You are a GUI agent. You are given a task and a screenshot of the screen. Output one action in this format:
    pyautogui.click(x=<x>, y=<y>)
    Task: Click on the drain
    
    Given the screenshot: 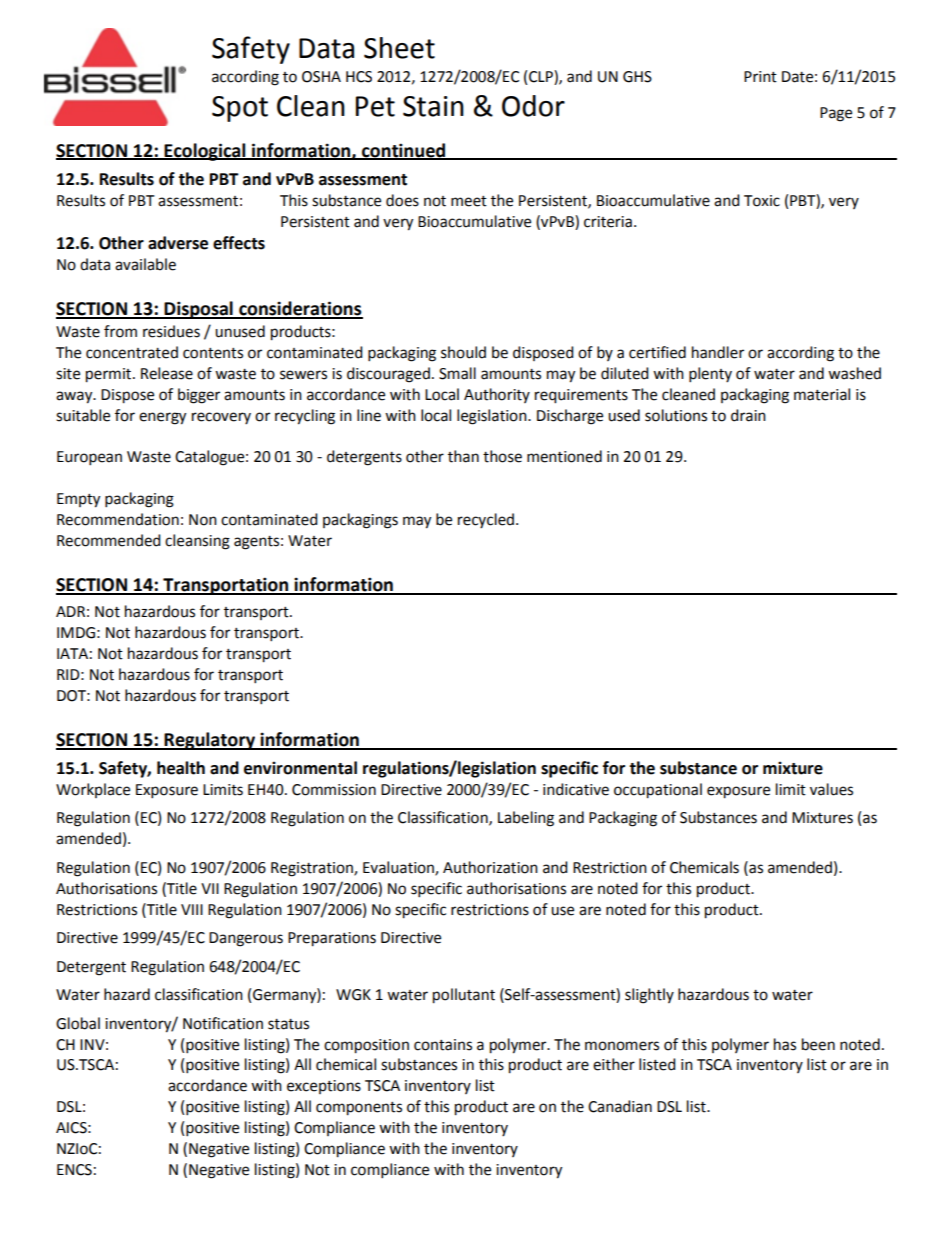 What is the action you would take?
    pyautogui.click(x=748, y=415)
